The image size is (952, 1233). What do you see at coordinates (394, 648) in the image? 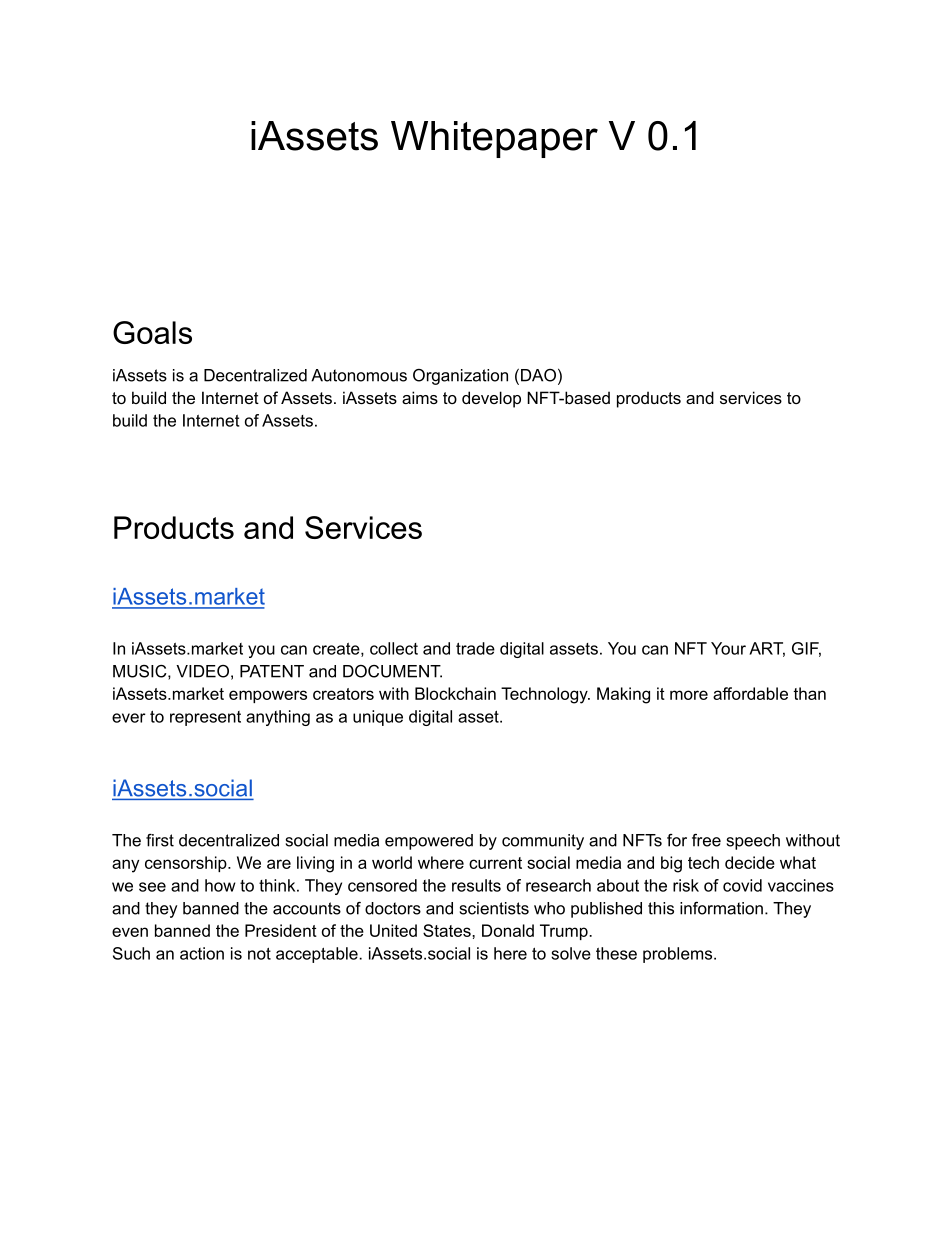
I see `collect` at bounding box center [394, 648].
